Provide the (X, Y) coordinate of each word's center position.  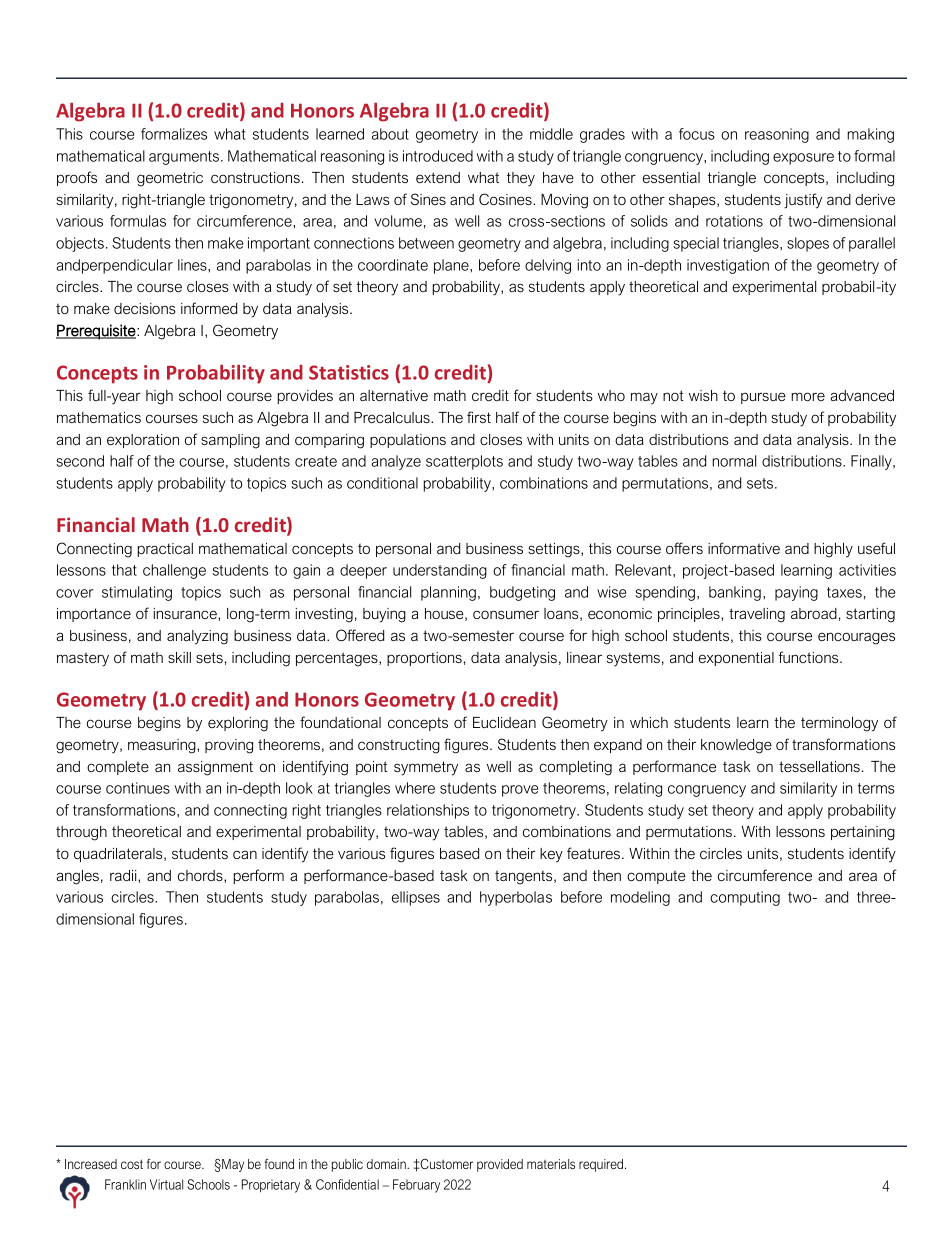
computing (745, 898)
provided (500, 1165)
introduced (438, 156)
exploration (143, 441)
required (601, 1165)
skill (179, 657)
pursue (763, 398)
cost (132, 1164)
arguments (184, 158)
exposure (803, 159)
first (479, 417)
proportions (424, 659)
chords (201, 876)
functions (810, 657)
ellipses (416, 898)
